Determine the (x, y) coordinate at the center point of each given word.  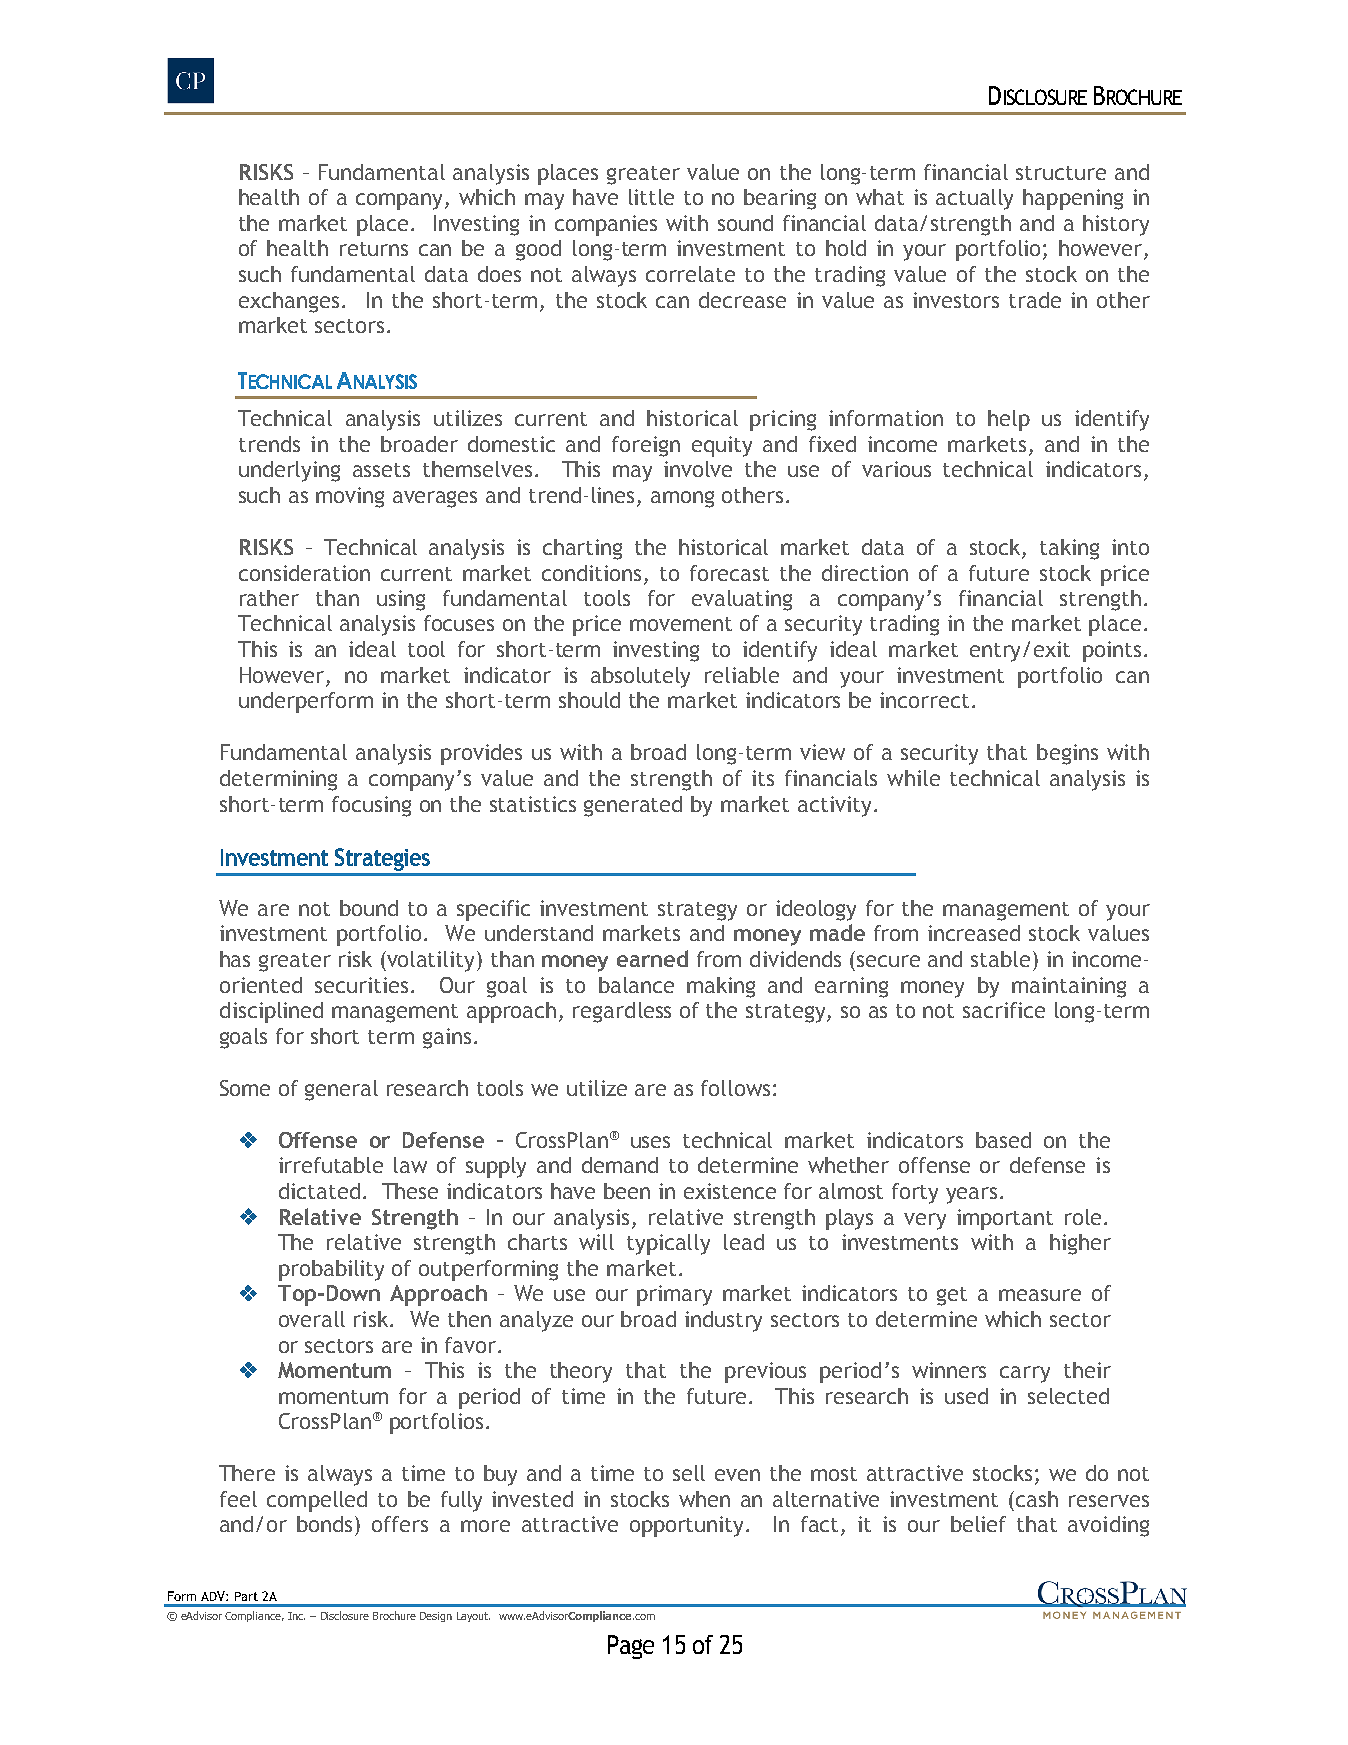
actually (974, 199)
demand (620, 1165)
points (1112, 651)
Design (436, 1617)
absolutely (640, 677)
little (651, 197)
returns (374, 249)
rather (269, 598)
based (1003, 1140)
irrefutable (331, 1165)
